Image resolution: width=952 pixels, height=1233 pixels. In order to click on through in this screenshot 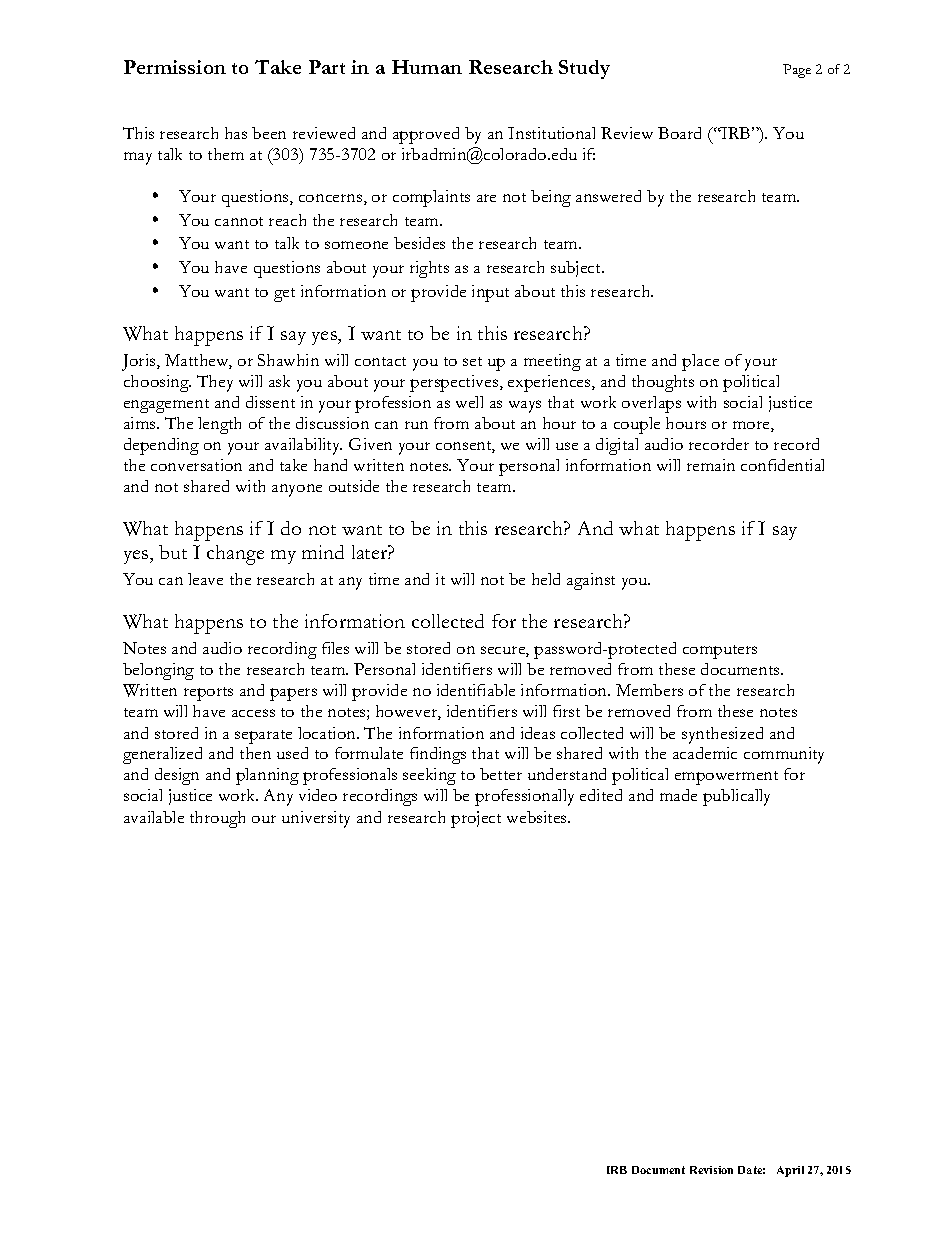, I will do `click(217, 819)`.
